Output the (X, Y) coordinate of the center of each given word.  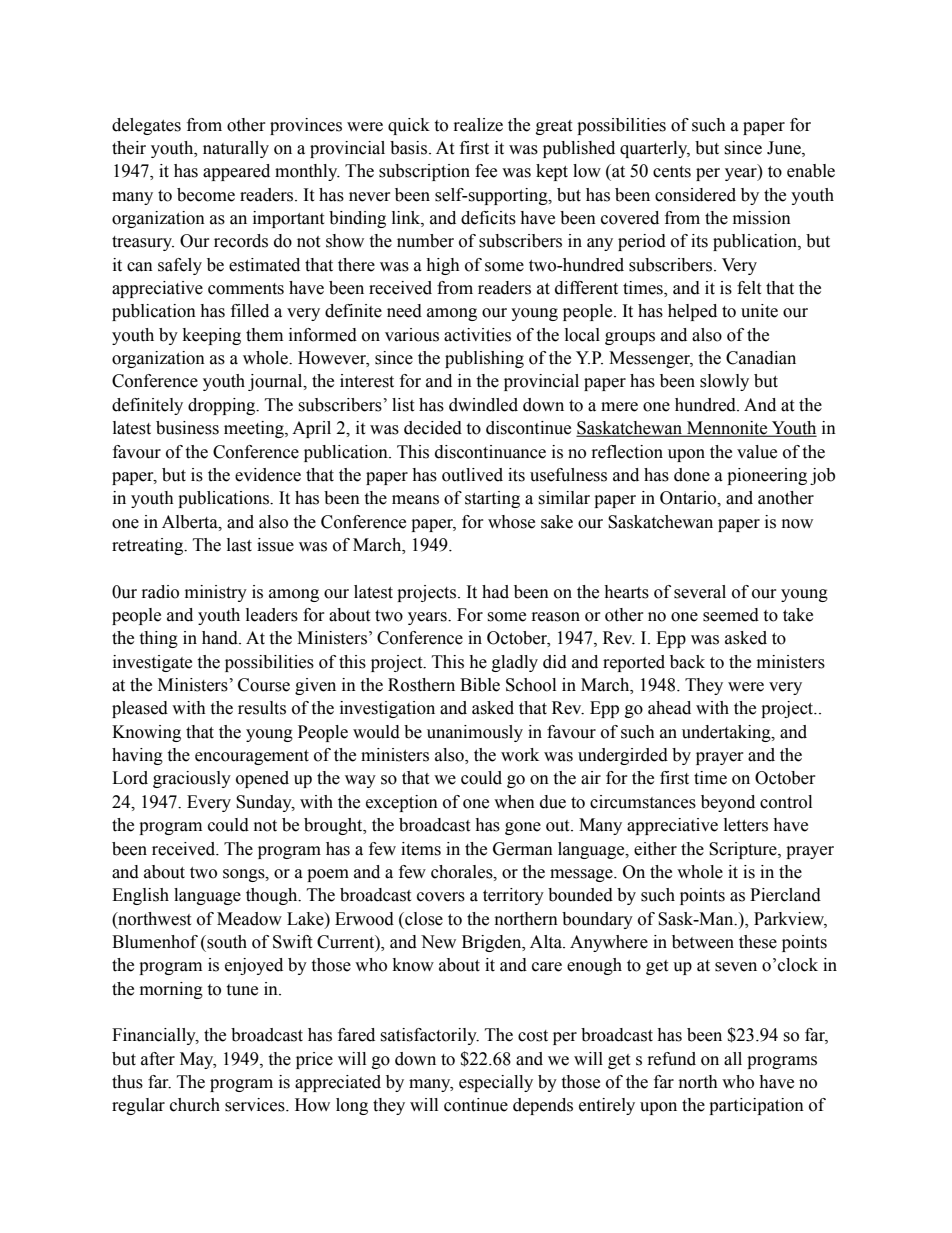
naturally (236, 149)
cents (672, 172)
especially (496, 1083)
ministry (216, 593)
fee (486, 171)
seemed (731, 615)
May (198, 1060)
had (495, 592)
